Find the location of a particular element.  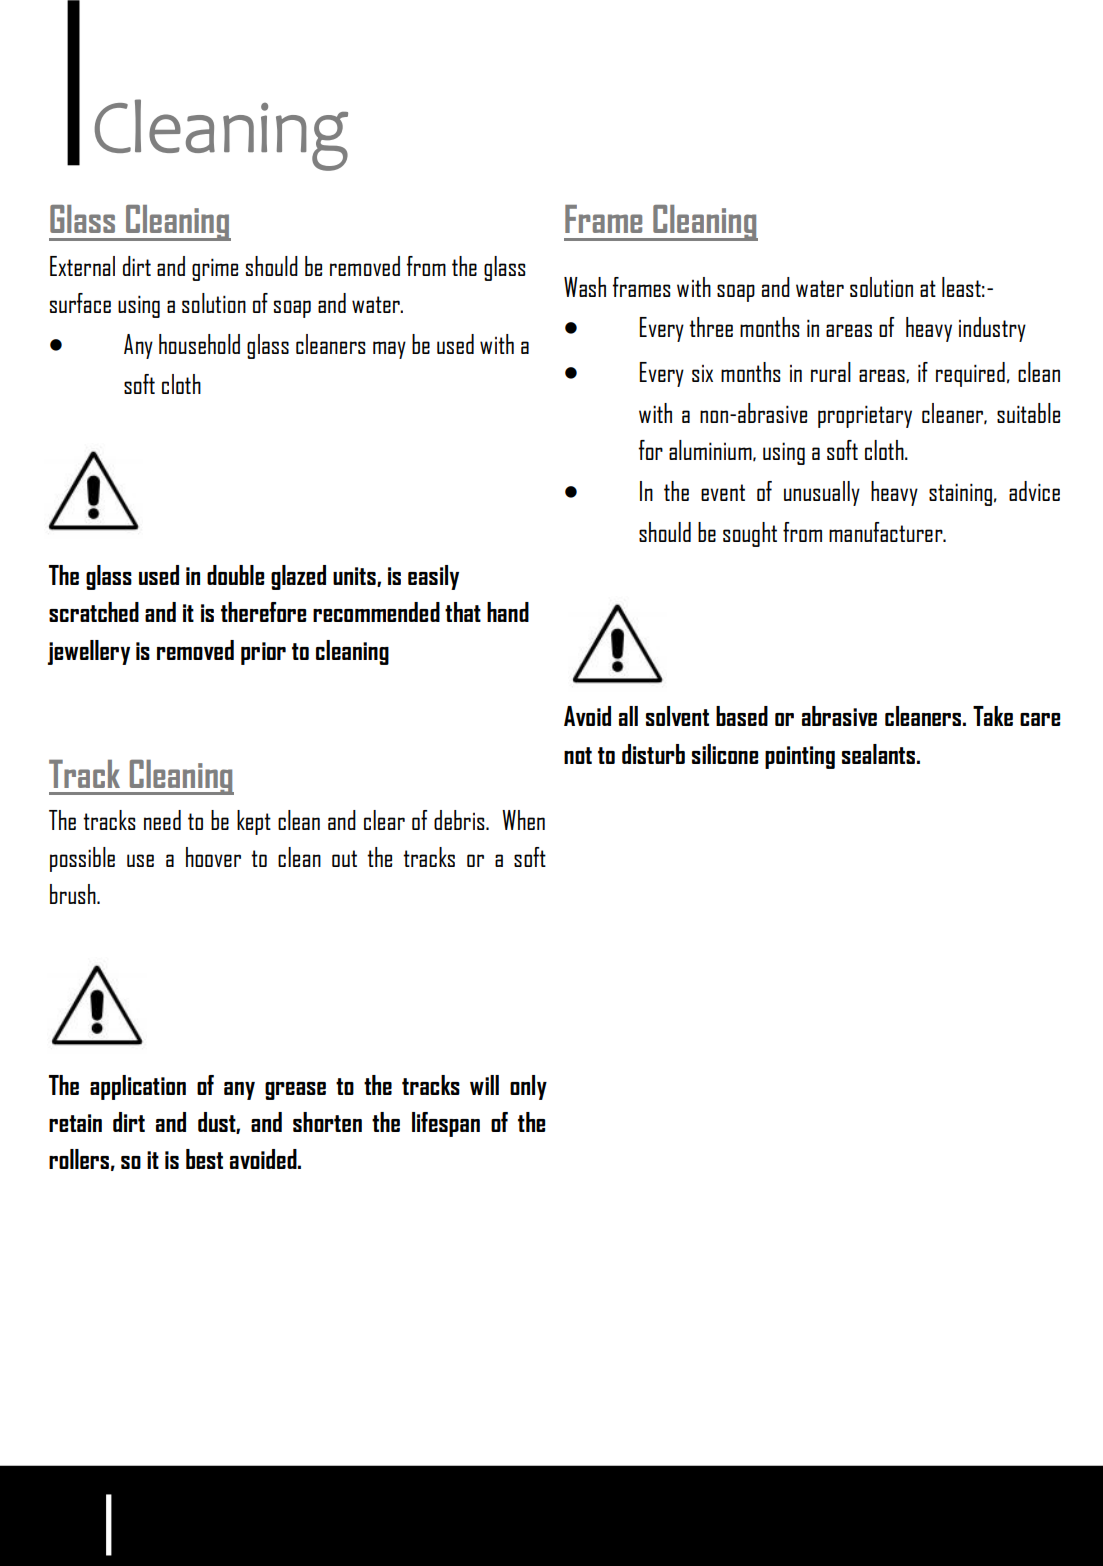

prior is located at coordinates (263, 653).
